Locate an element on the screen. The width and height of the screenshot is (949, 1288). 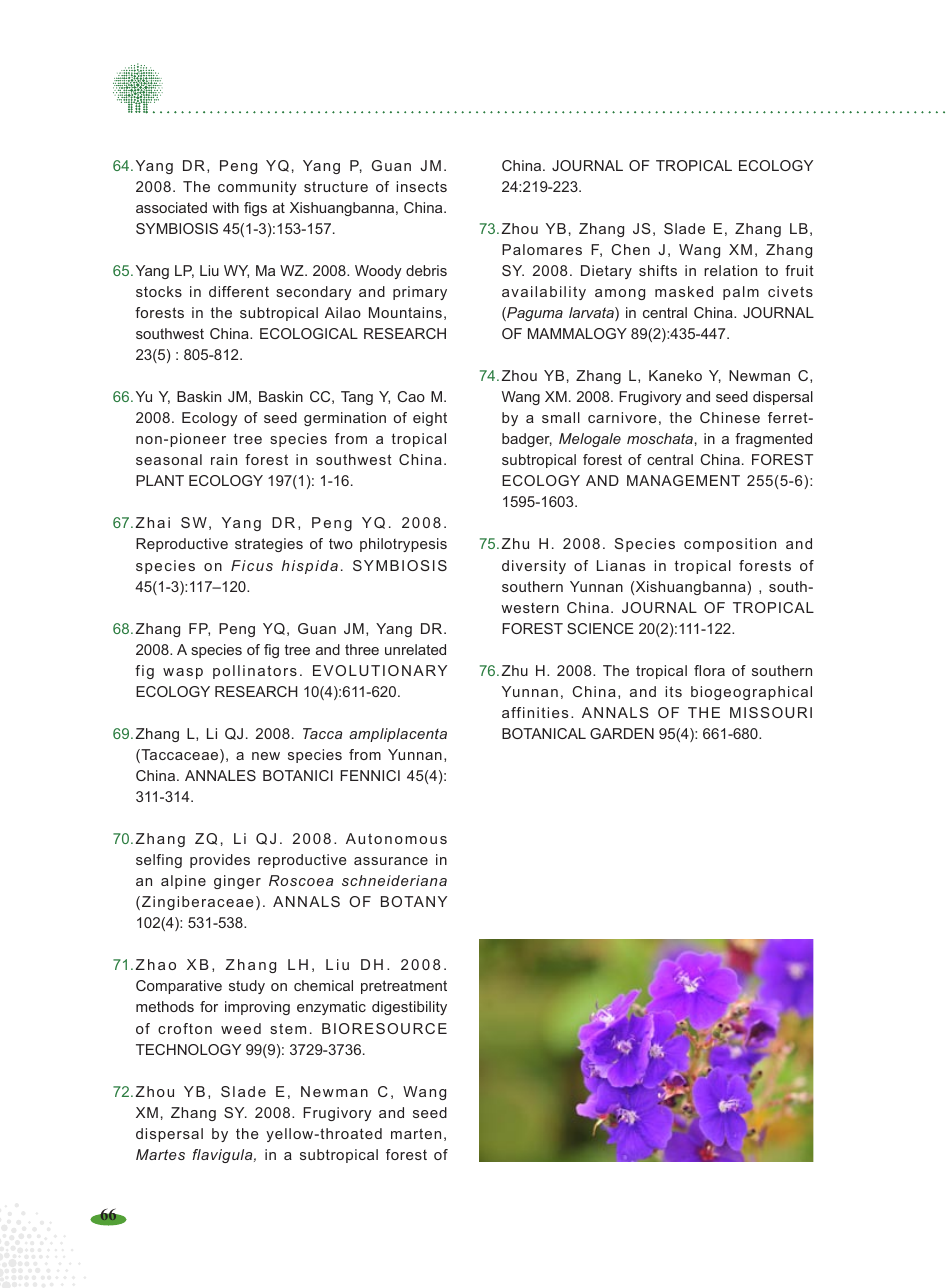
relation is located at coordinates (730, 270).
